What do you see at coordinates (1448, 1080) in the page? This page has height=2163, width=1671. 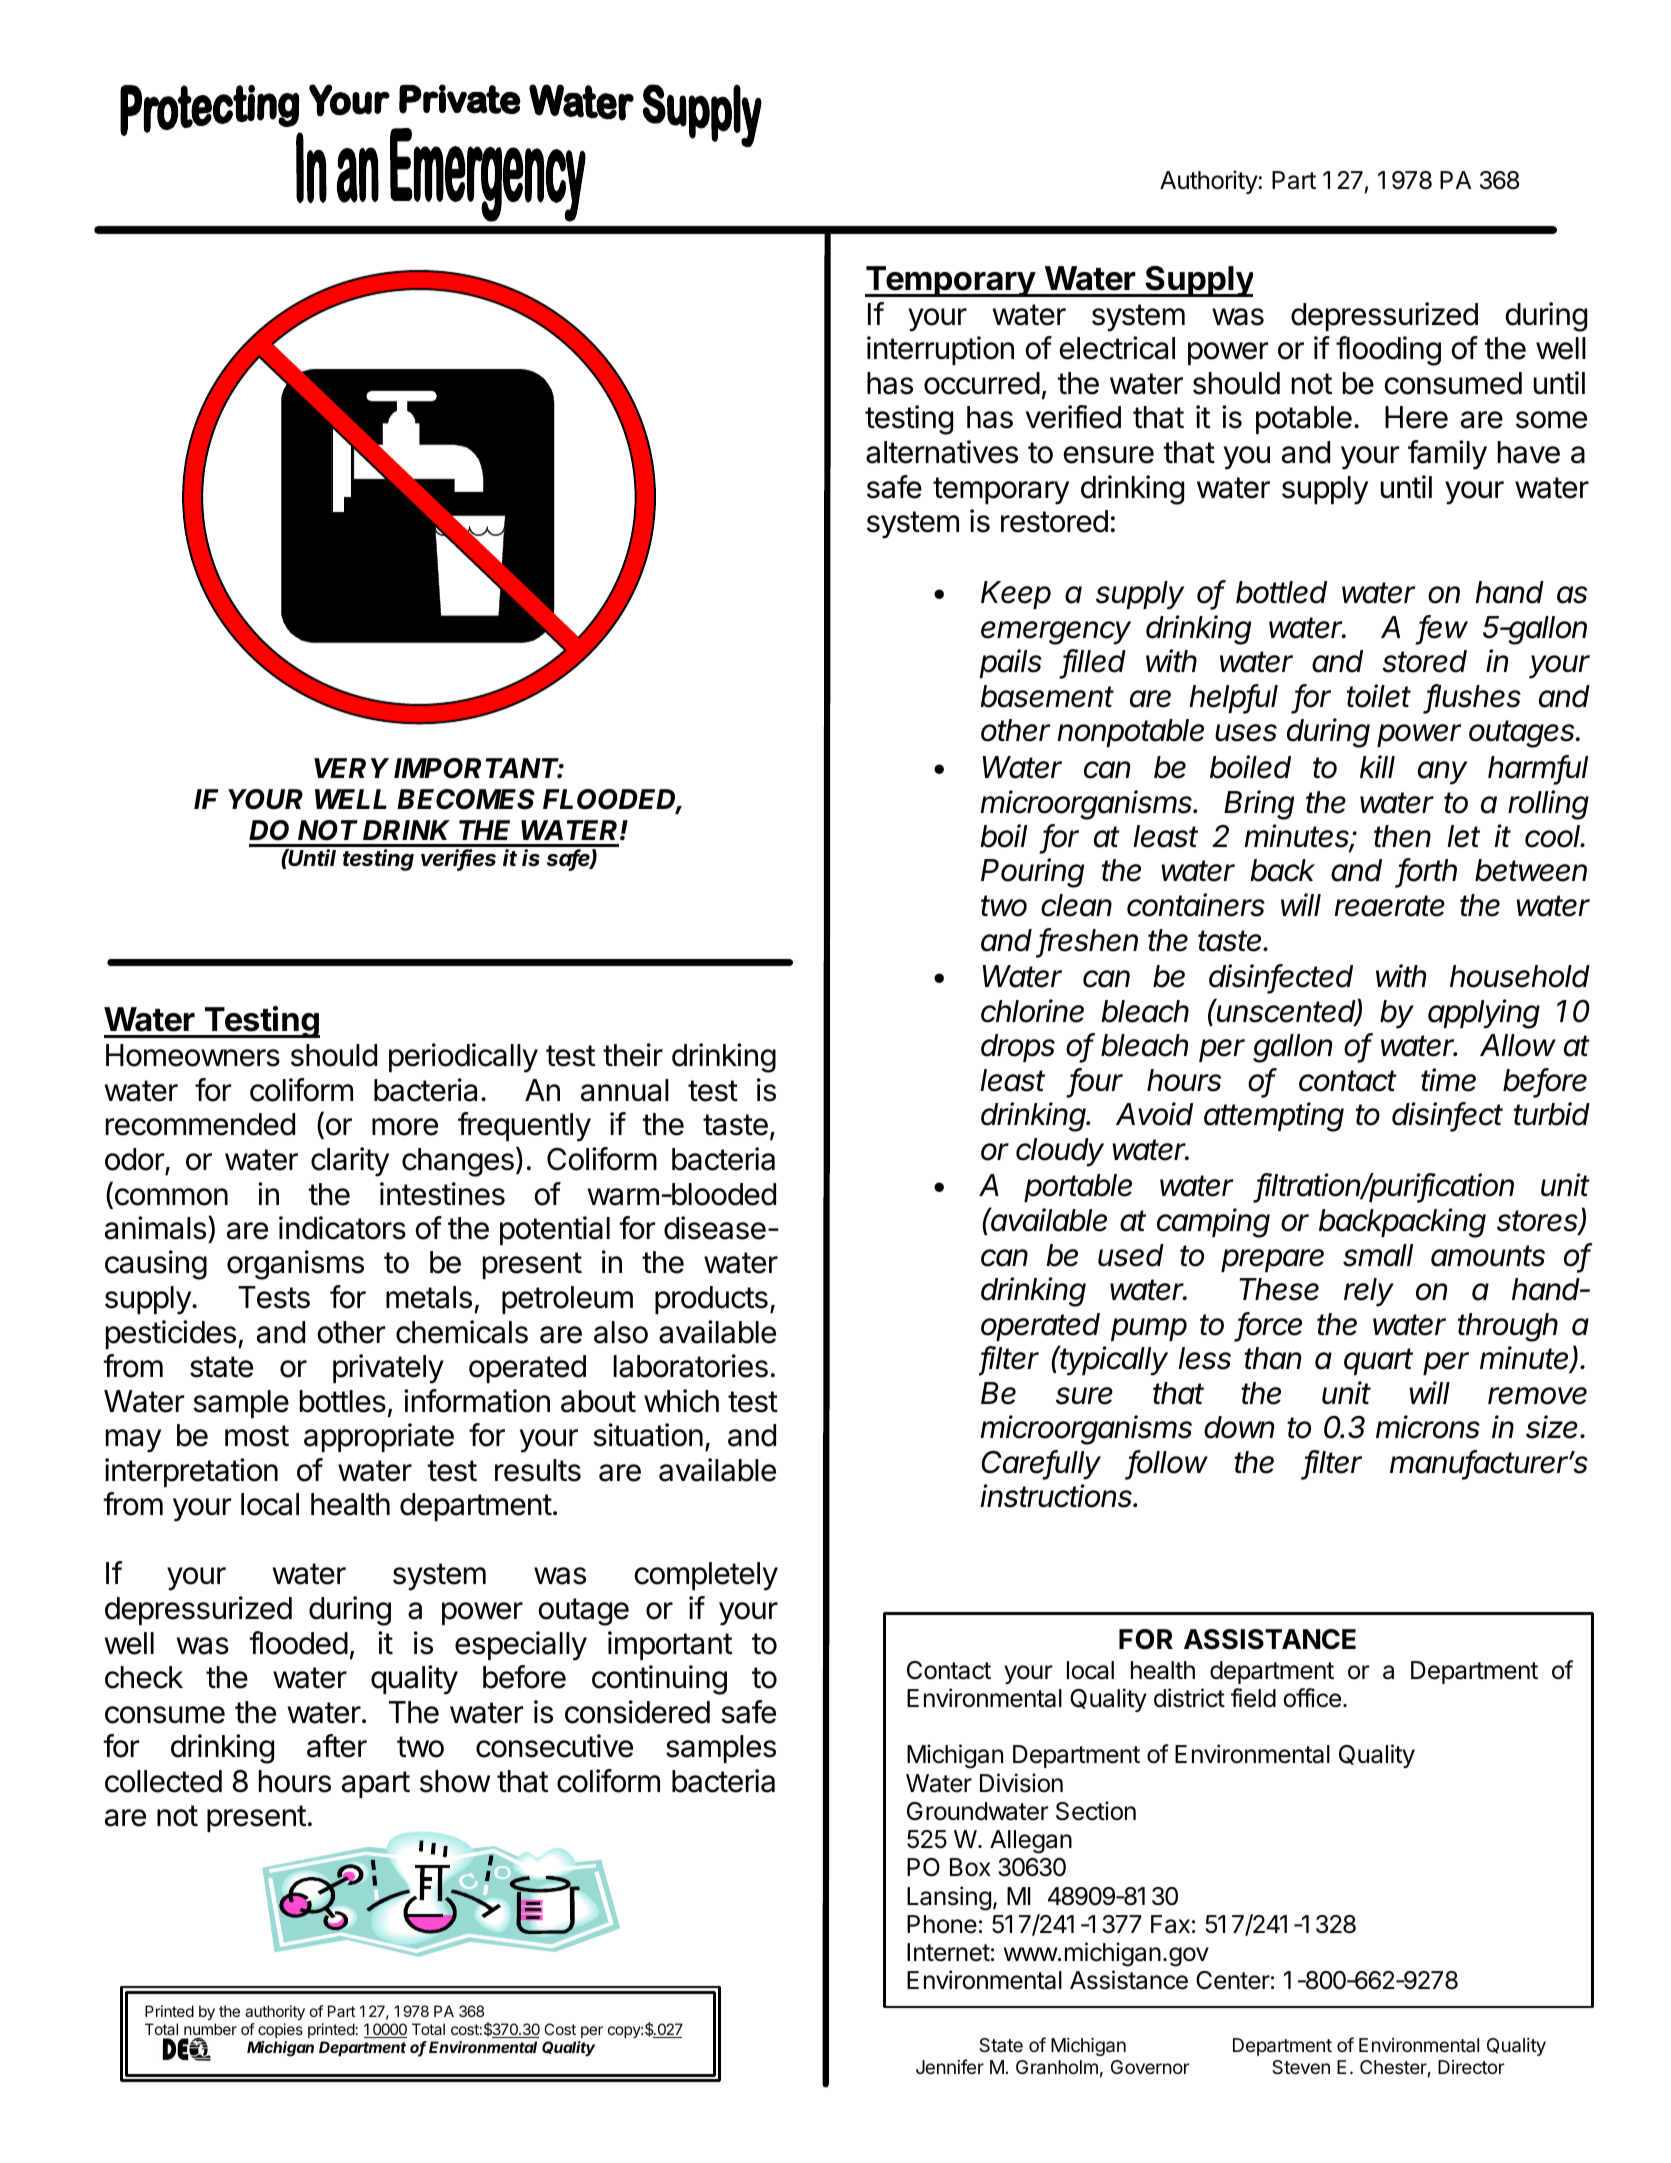 I see `time` at bounding box center [1448, 1080].
